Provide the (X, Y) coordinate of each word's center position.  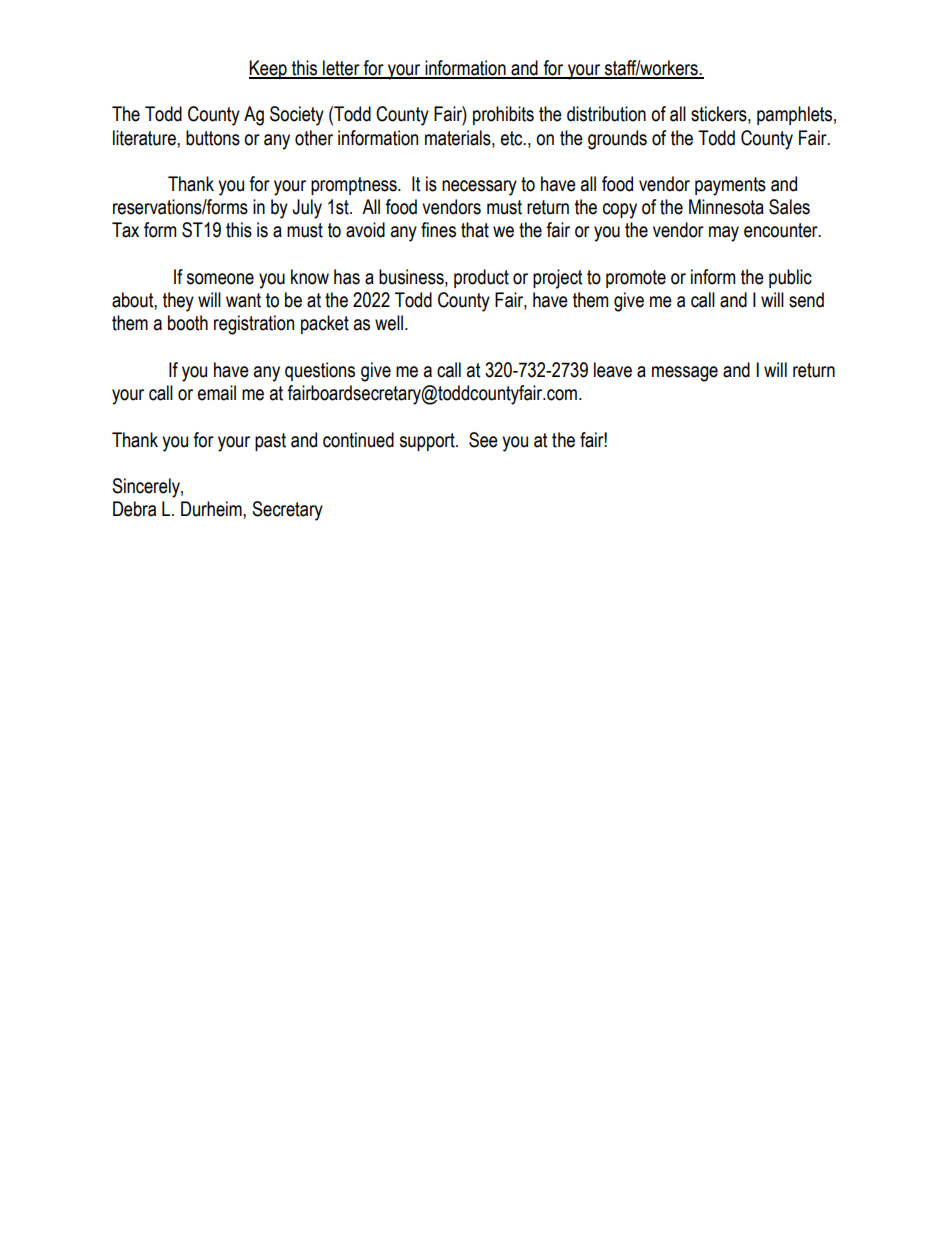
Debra (134, 509)
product (481, 278)
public (790, 278)
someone (220, 279)
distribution (606, 114)
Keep (269, 69)
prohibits (503, 115)
